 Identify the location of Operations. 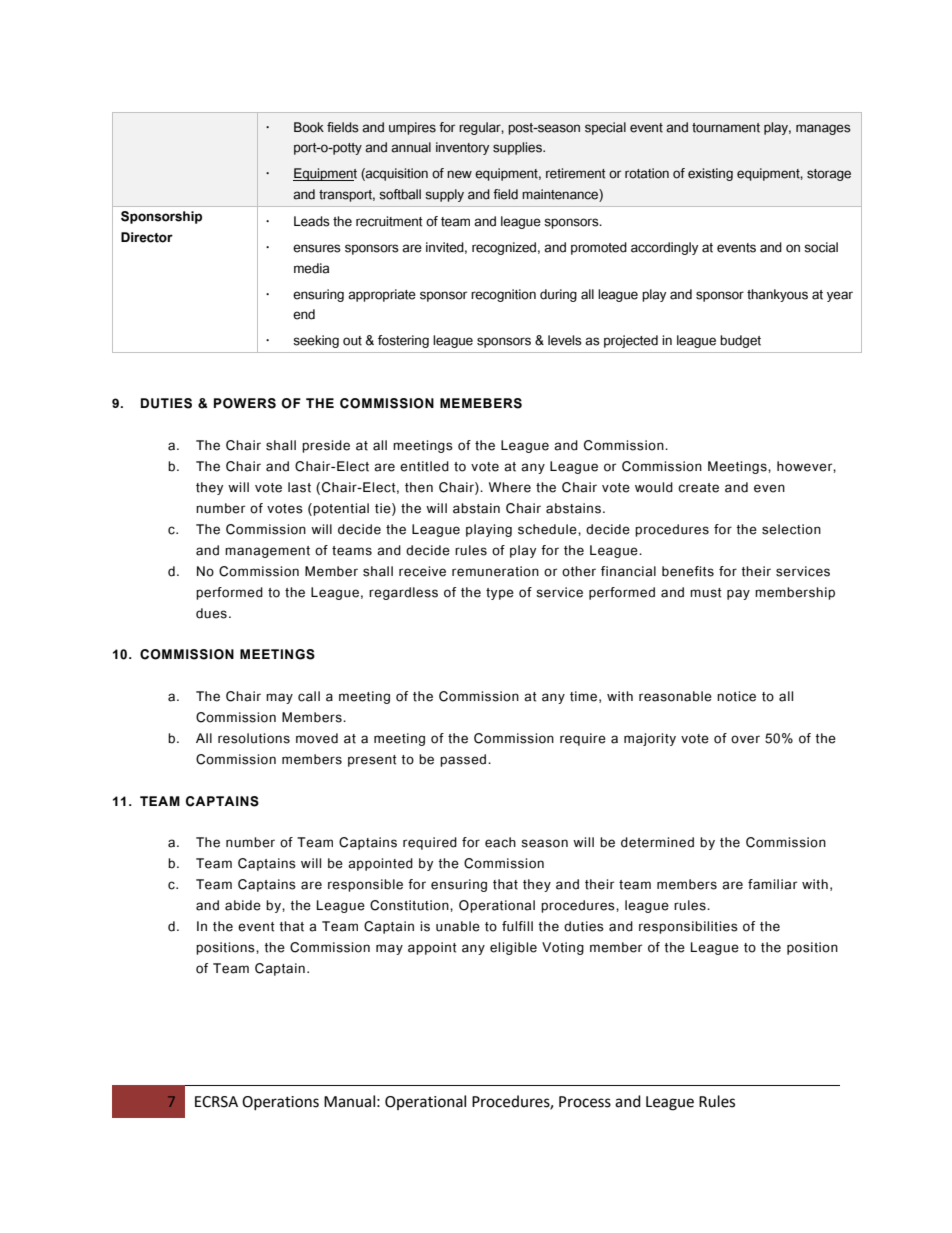
(280, 1103).
